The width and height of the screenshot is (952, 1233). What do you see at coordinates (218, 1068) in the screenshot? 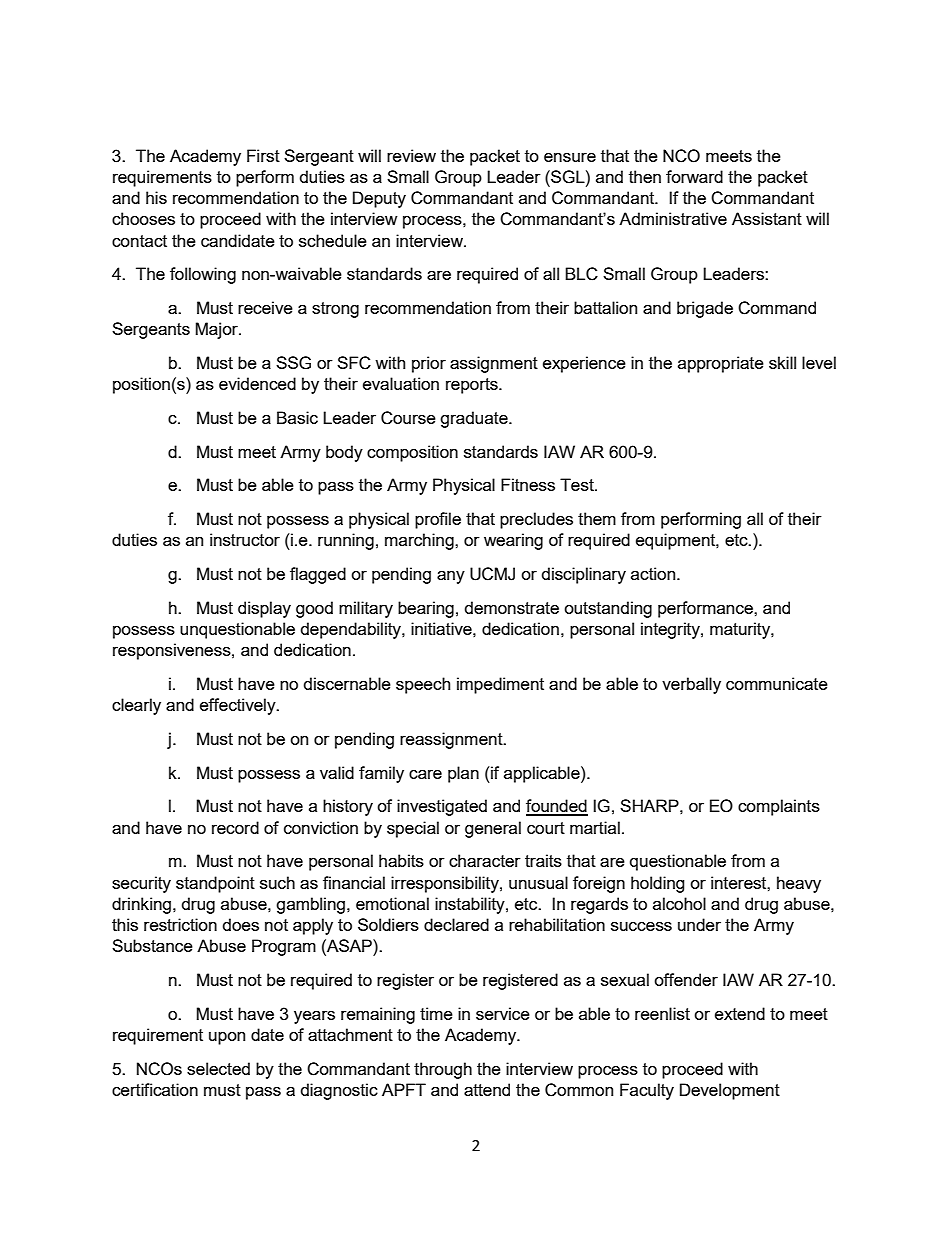
I see `selected` at bounding box center [218, 1068].
